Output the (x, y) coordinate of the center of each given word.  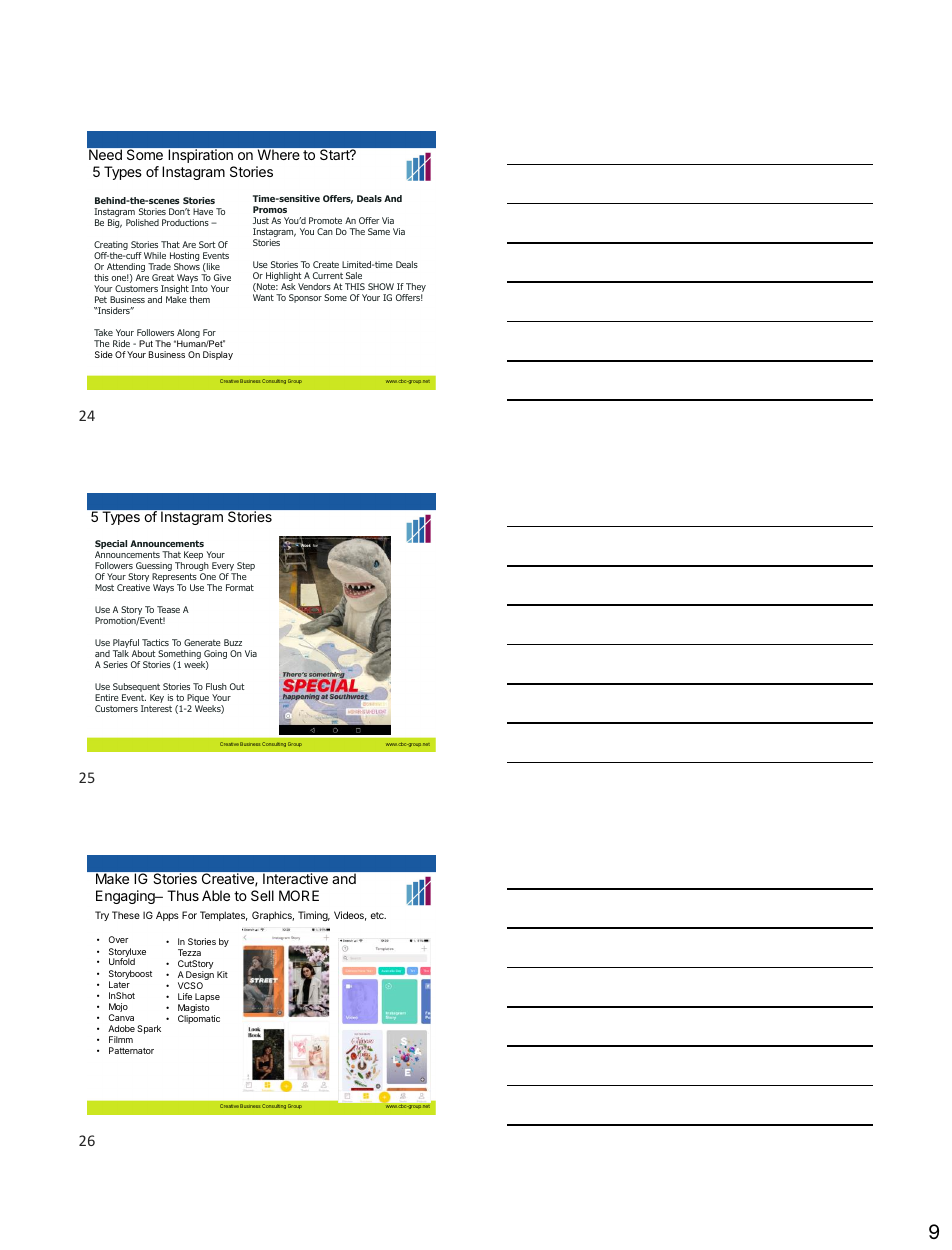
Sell (262, 895)
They (415, 289)
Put (146, 343)
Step (245, 568)
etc (378, 915)
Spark (149, 1029)
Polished (142, 222)
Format (240, 587)
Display (218, 355)
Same (379, 231)
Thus (183, 895)
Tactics (155, 642)
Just (261, 220)
